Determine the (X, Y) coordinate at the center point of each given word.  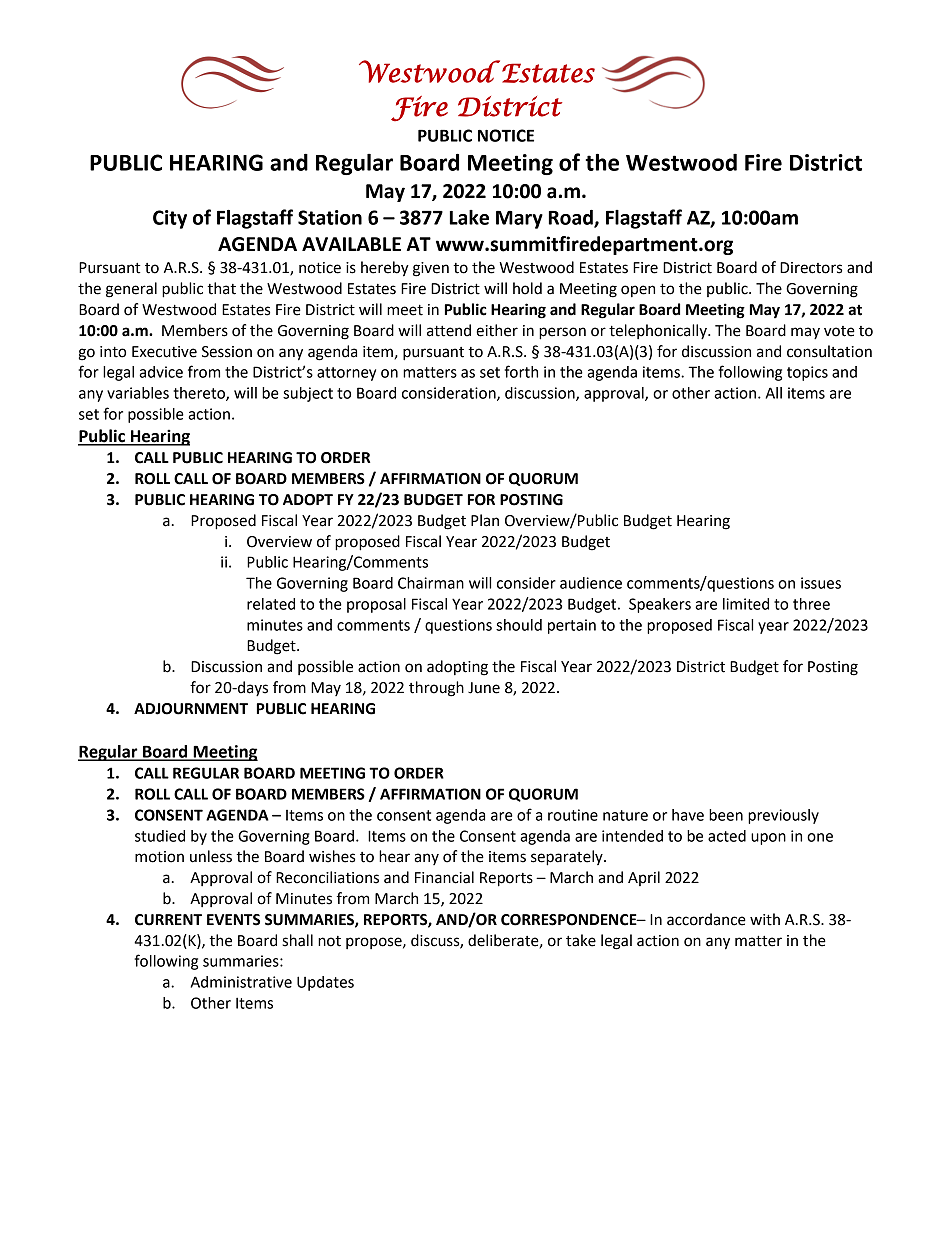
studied (160, 836)
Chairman (431, 583)
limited (746, 604)
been (726, 815)
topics (807, 373)
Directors (811, 268)
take (581, 940)
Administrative (241, 982)
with (765, 919)
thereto (200, 394)
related (271, 604)
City (170, 219)
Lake (469, 217)
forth (521, 371)
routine (573, 815)
